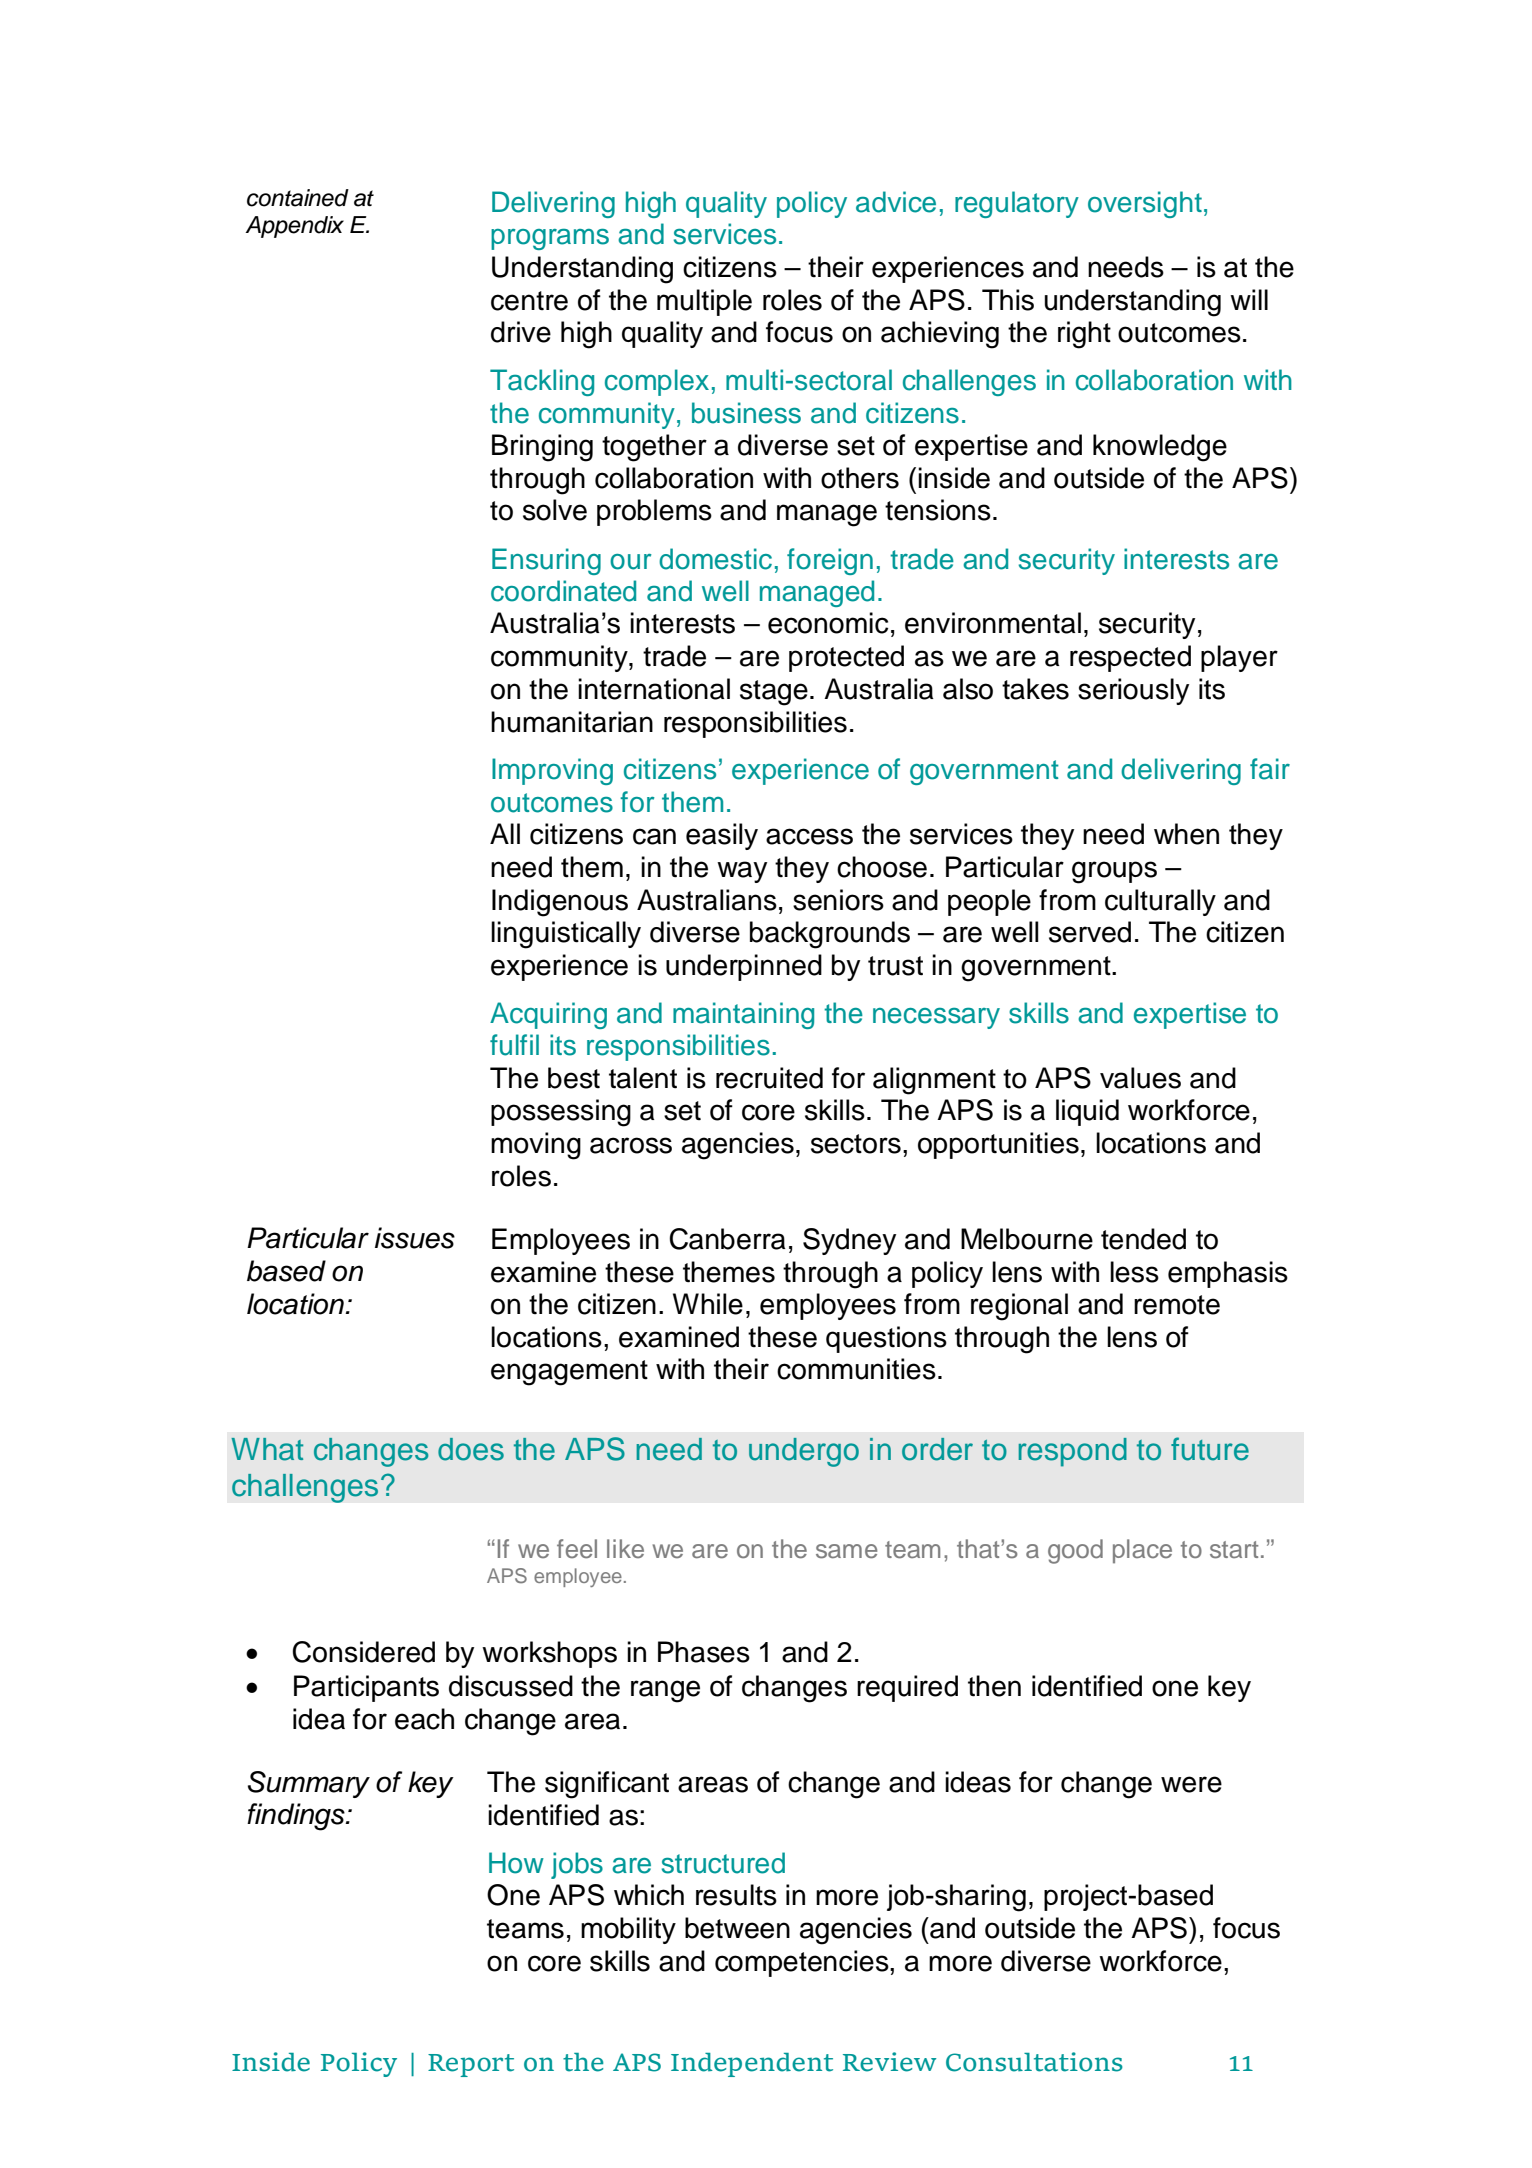 Image resolution: width=1532 pixels, height=2168 pixels. What do you see at coordinates (1186, 834) in the screenshot?
I see `when` at bounding box center [1186, 834].
